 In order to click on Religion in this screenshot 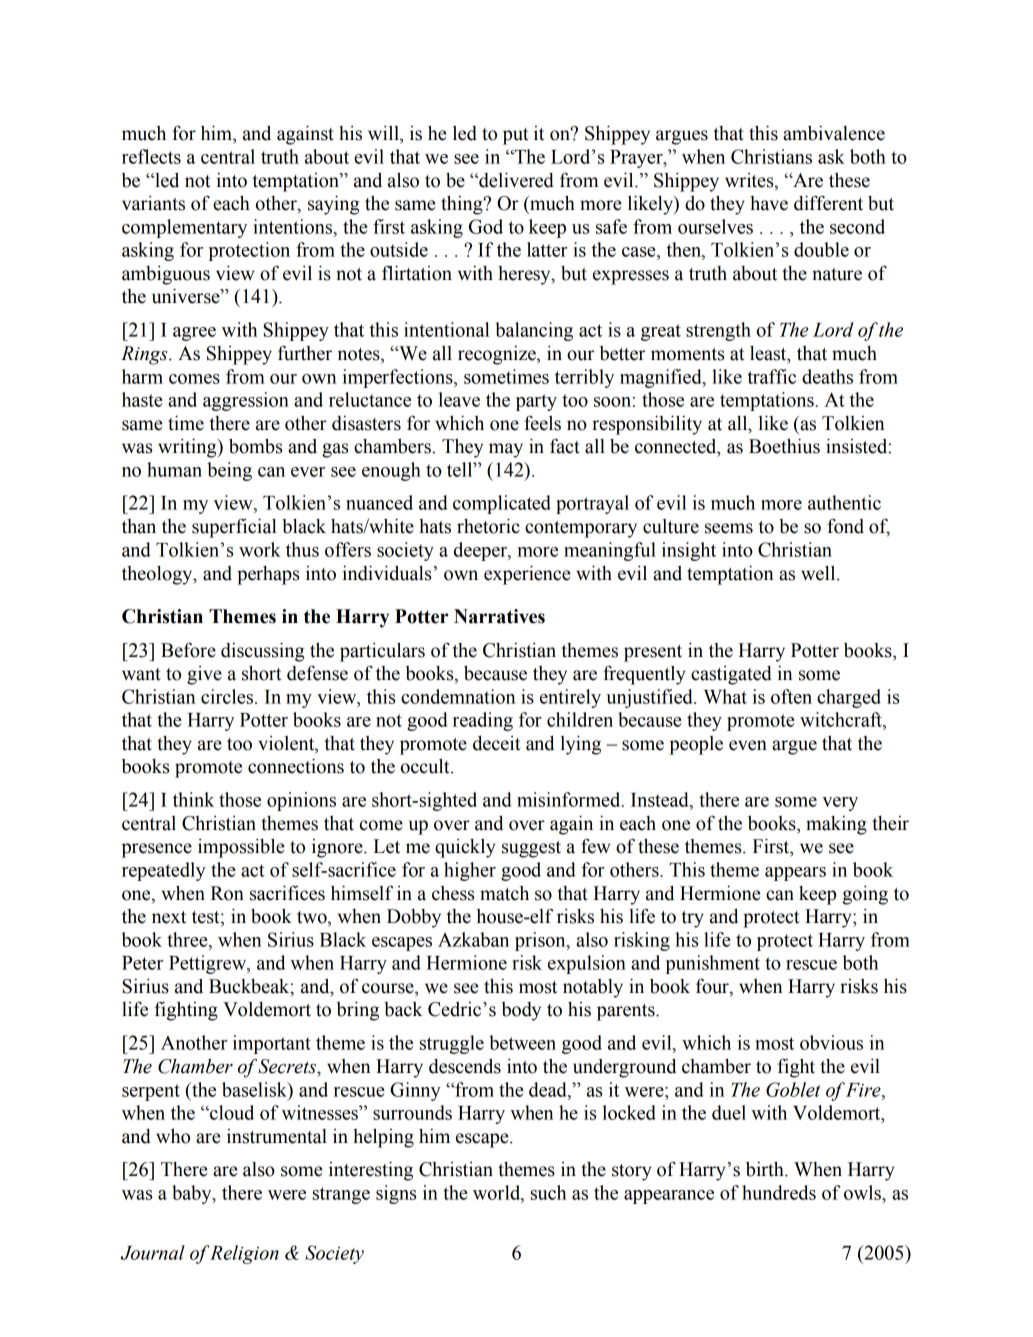, I will do `click(244, 1254)`.
